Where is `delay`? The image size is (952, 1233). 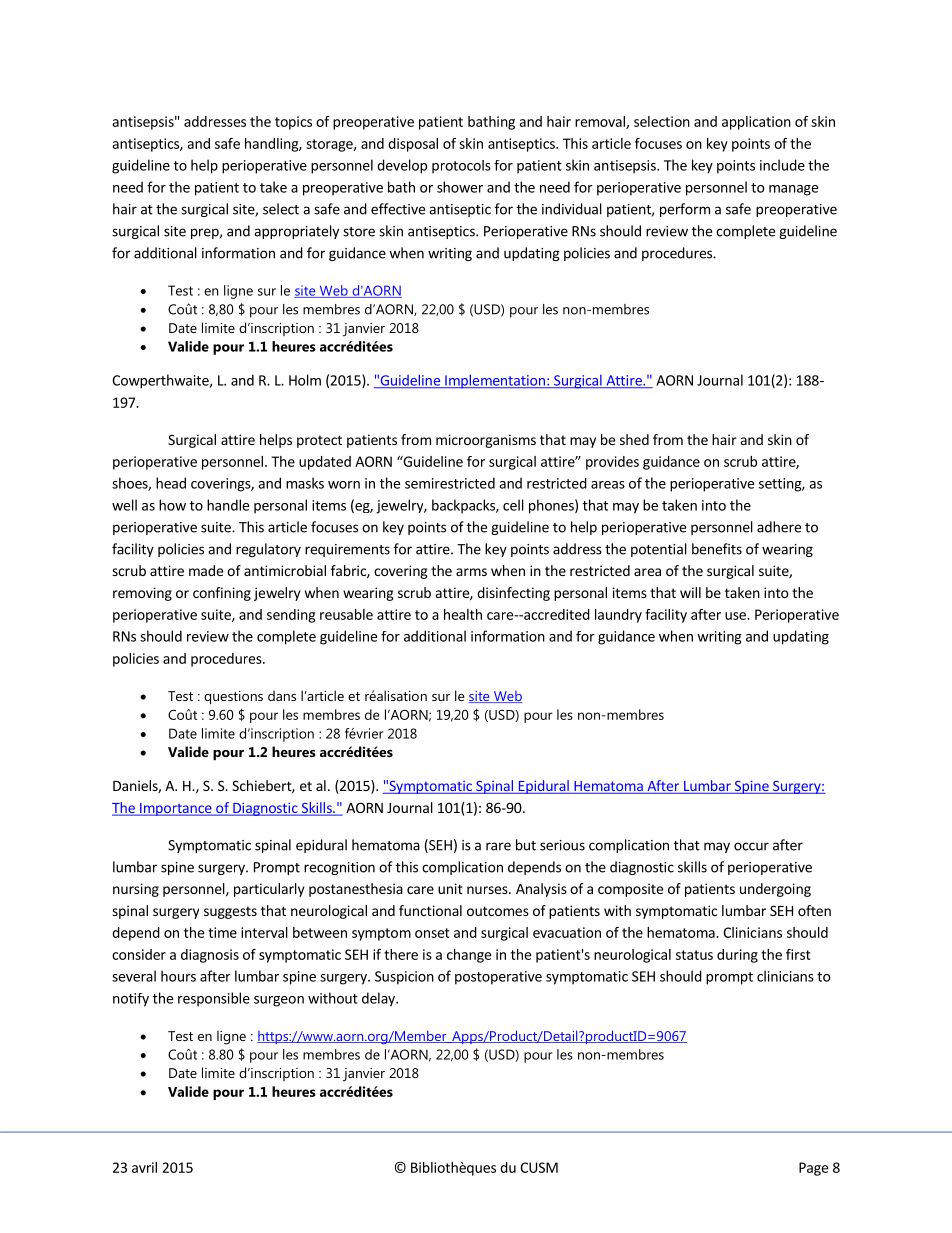 delay is located at coordinates (379, 999).
